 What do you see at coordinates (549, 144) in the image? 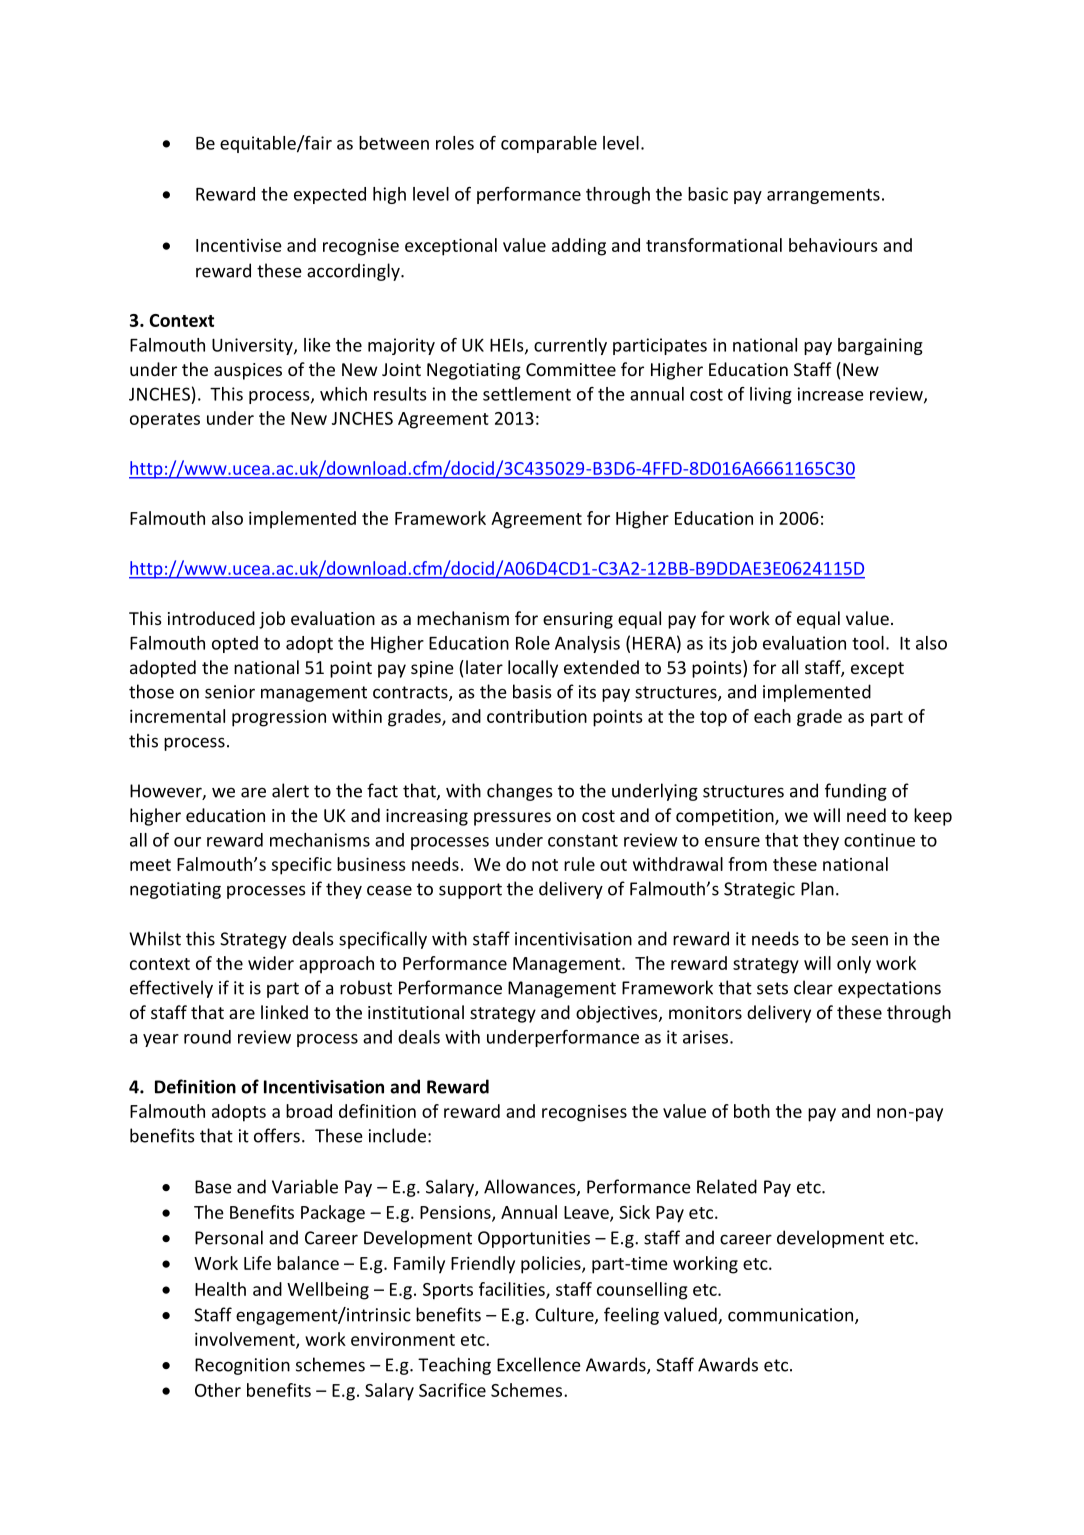
I see `comparable` at bounding box center [549, 144].
